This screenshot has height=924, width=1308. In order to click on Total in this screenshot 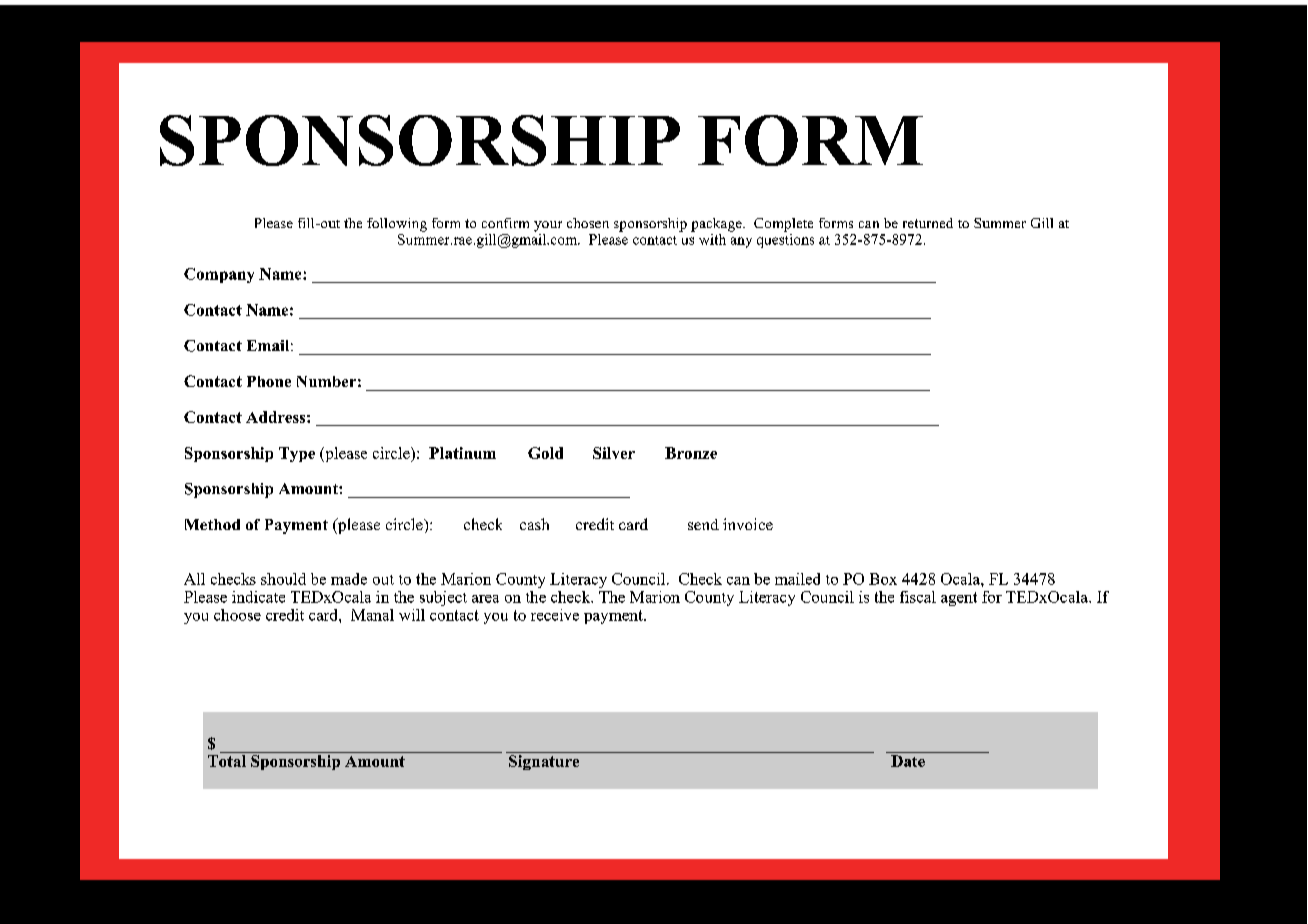, I will do `click(227, 761)`.
